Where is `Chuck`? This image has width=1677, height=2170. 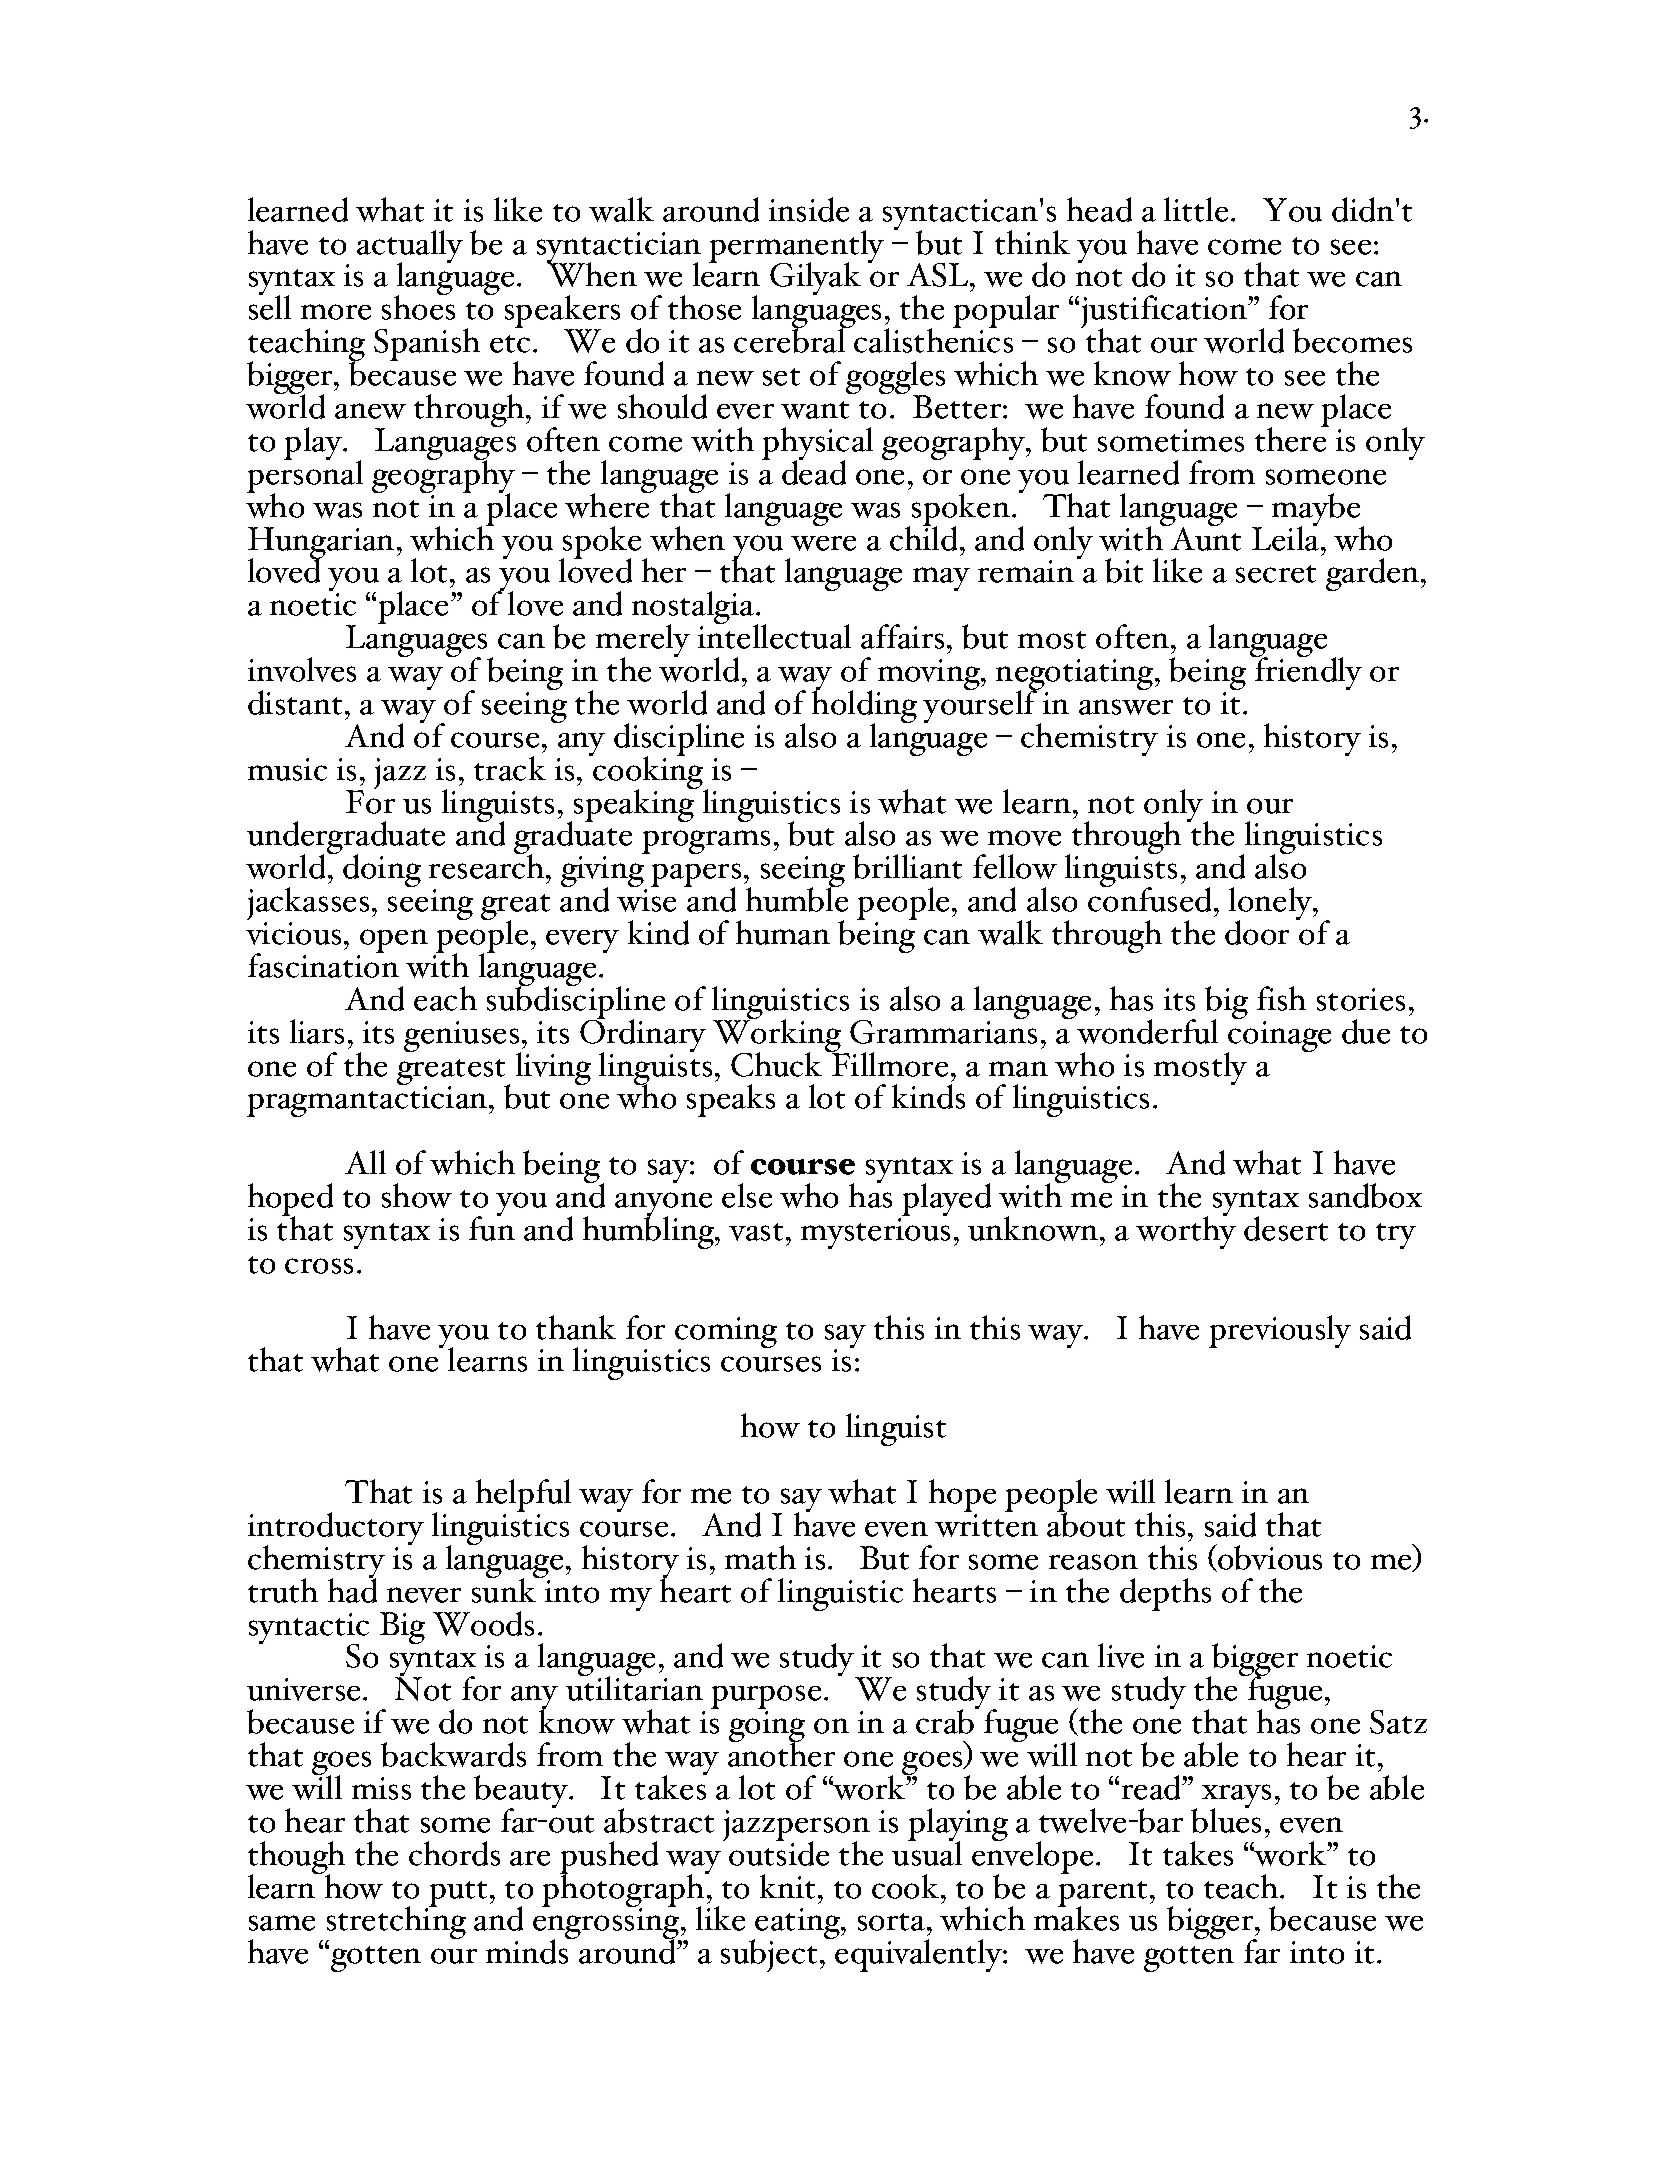
Chuck is located at coordinates (776, 1064).
